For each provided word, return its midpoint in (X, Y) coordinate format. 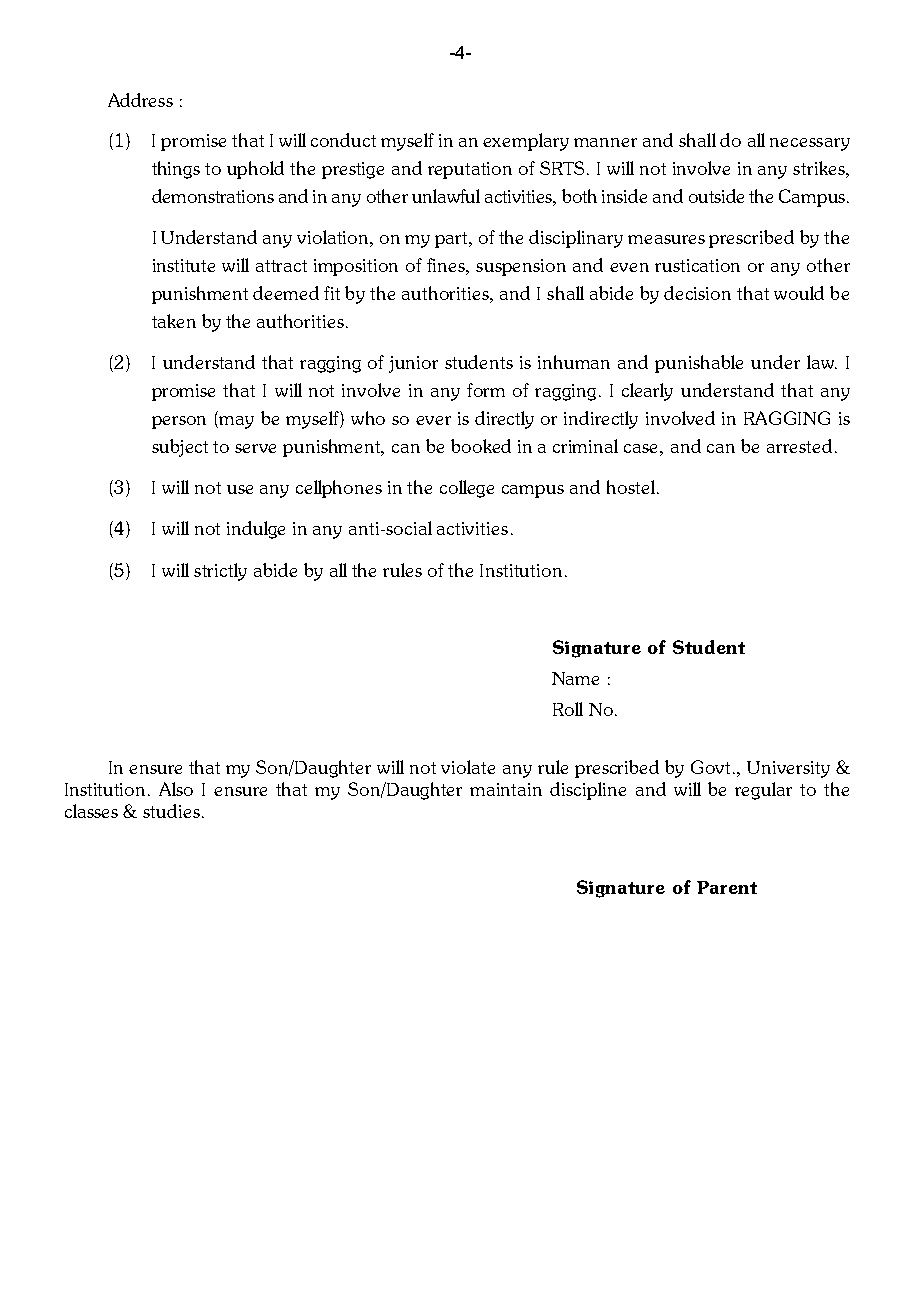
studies (171, 811)
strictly (220, 572)
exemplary (526, 142)
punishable (699, 364)
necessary (810, 144)
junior (413, 364)
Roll (568, 709)
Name (575, 678)
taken (174, 321)
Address (140, 100)
